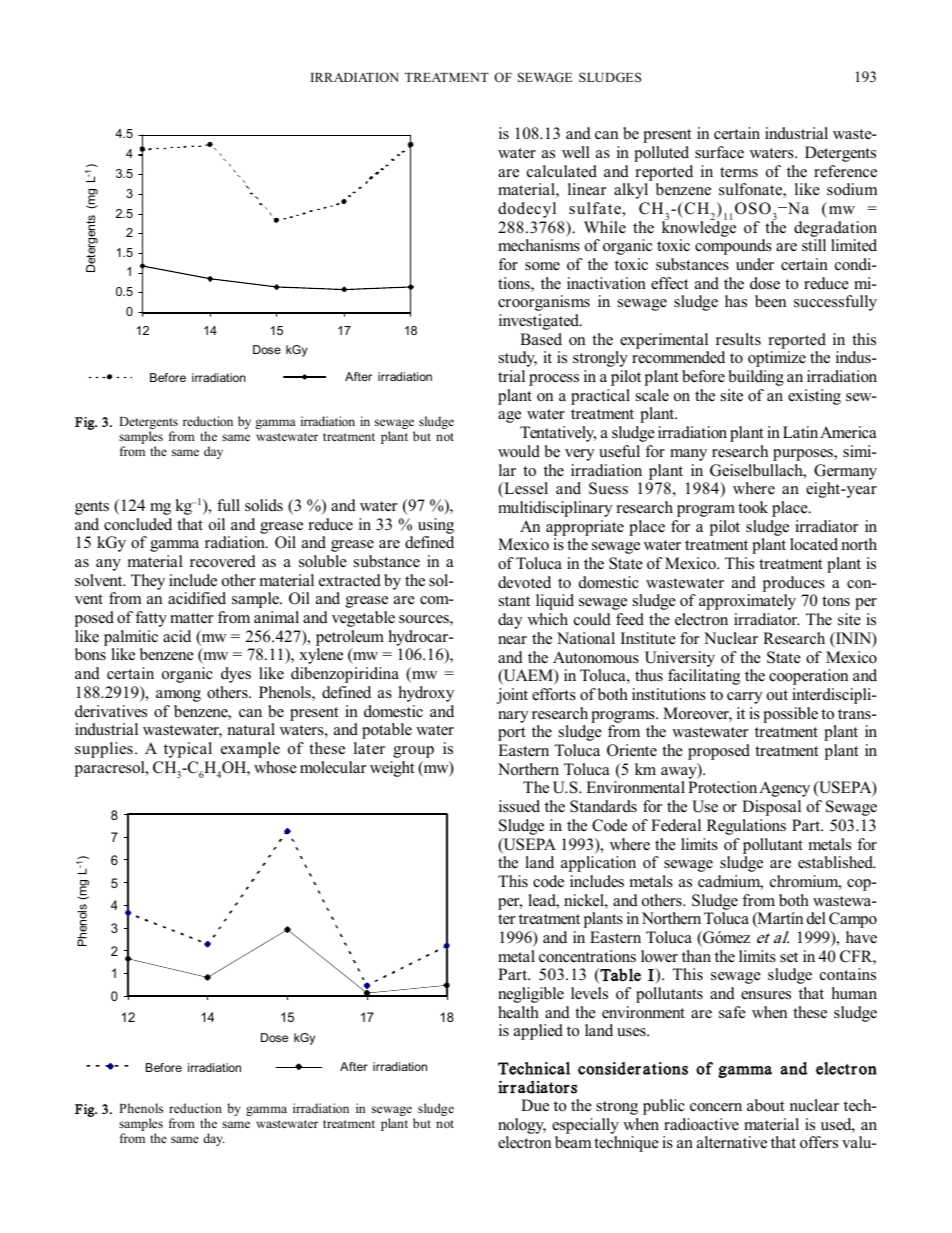 The image size is (952, 1233). I want to click on matter, so click(191, 618).
